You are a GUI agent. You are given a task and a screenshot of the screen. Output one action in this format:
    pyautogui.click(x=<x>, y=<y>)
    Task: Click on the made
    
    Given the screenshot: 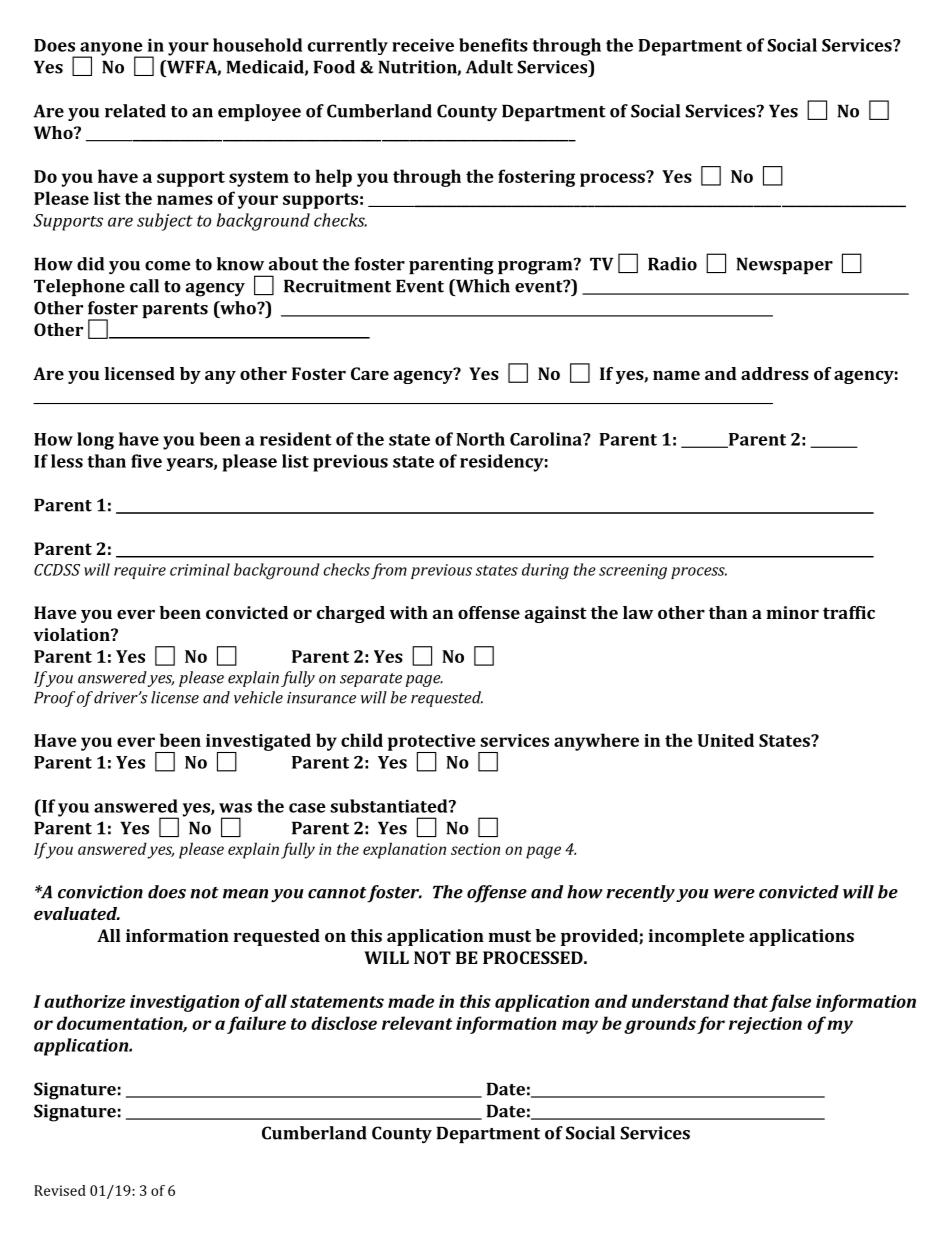 What is the action you would take?
    pyautogui.click(x=411, y=1001)
